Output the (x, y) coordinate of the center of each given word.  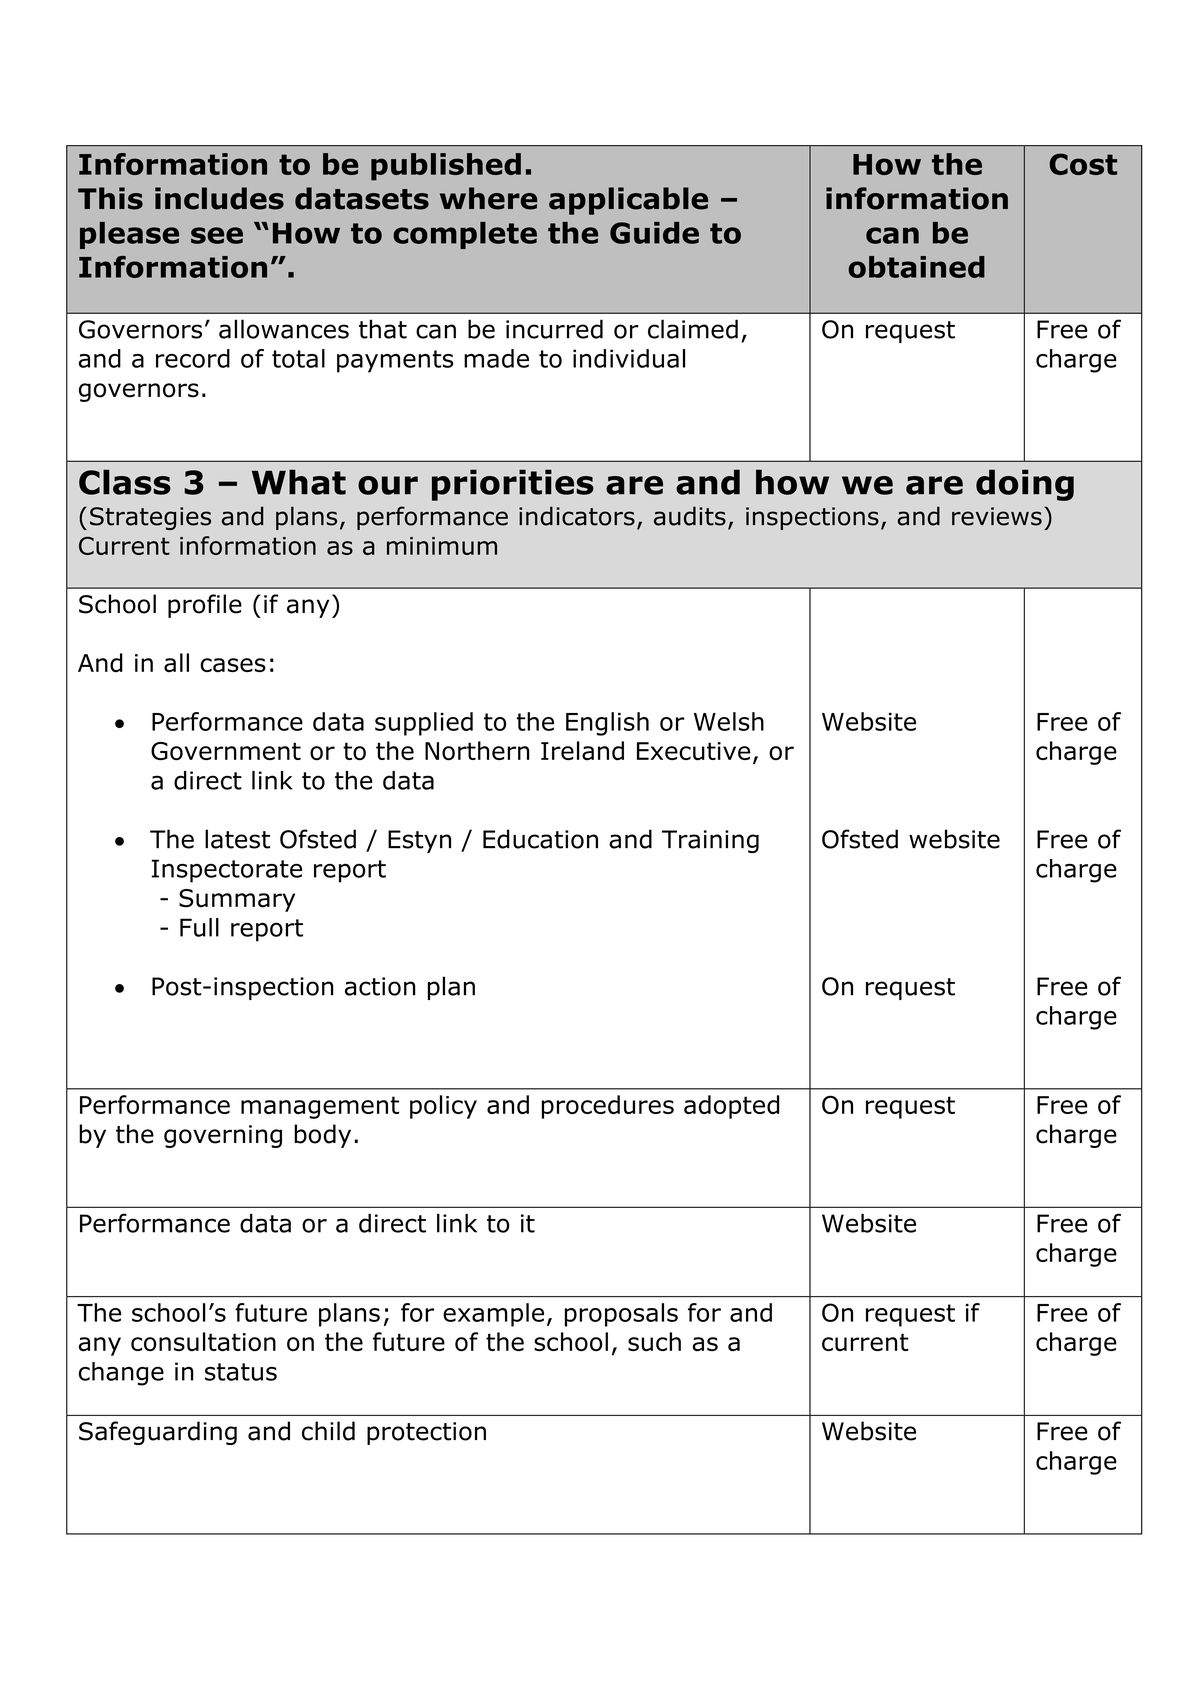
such (654, 1342)
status (241, 1372)
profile (205, 606)
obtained (916, 267)
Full (199, 927)
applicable (628, 201)
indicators (577, 516)
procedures (608, 1107)
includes (219, 198)
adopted (731, 1107)
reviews (997, 516)
